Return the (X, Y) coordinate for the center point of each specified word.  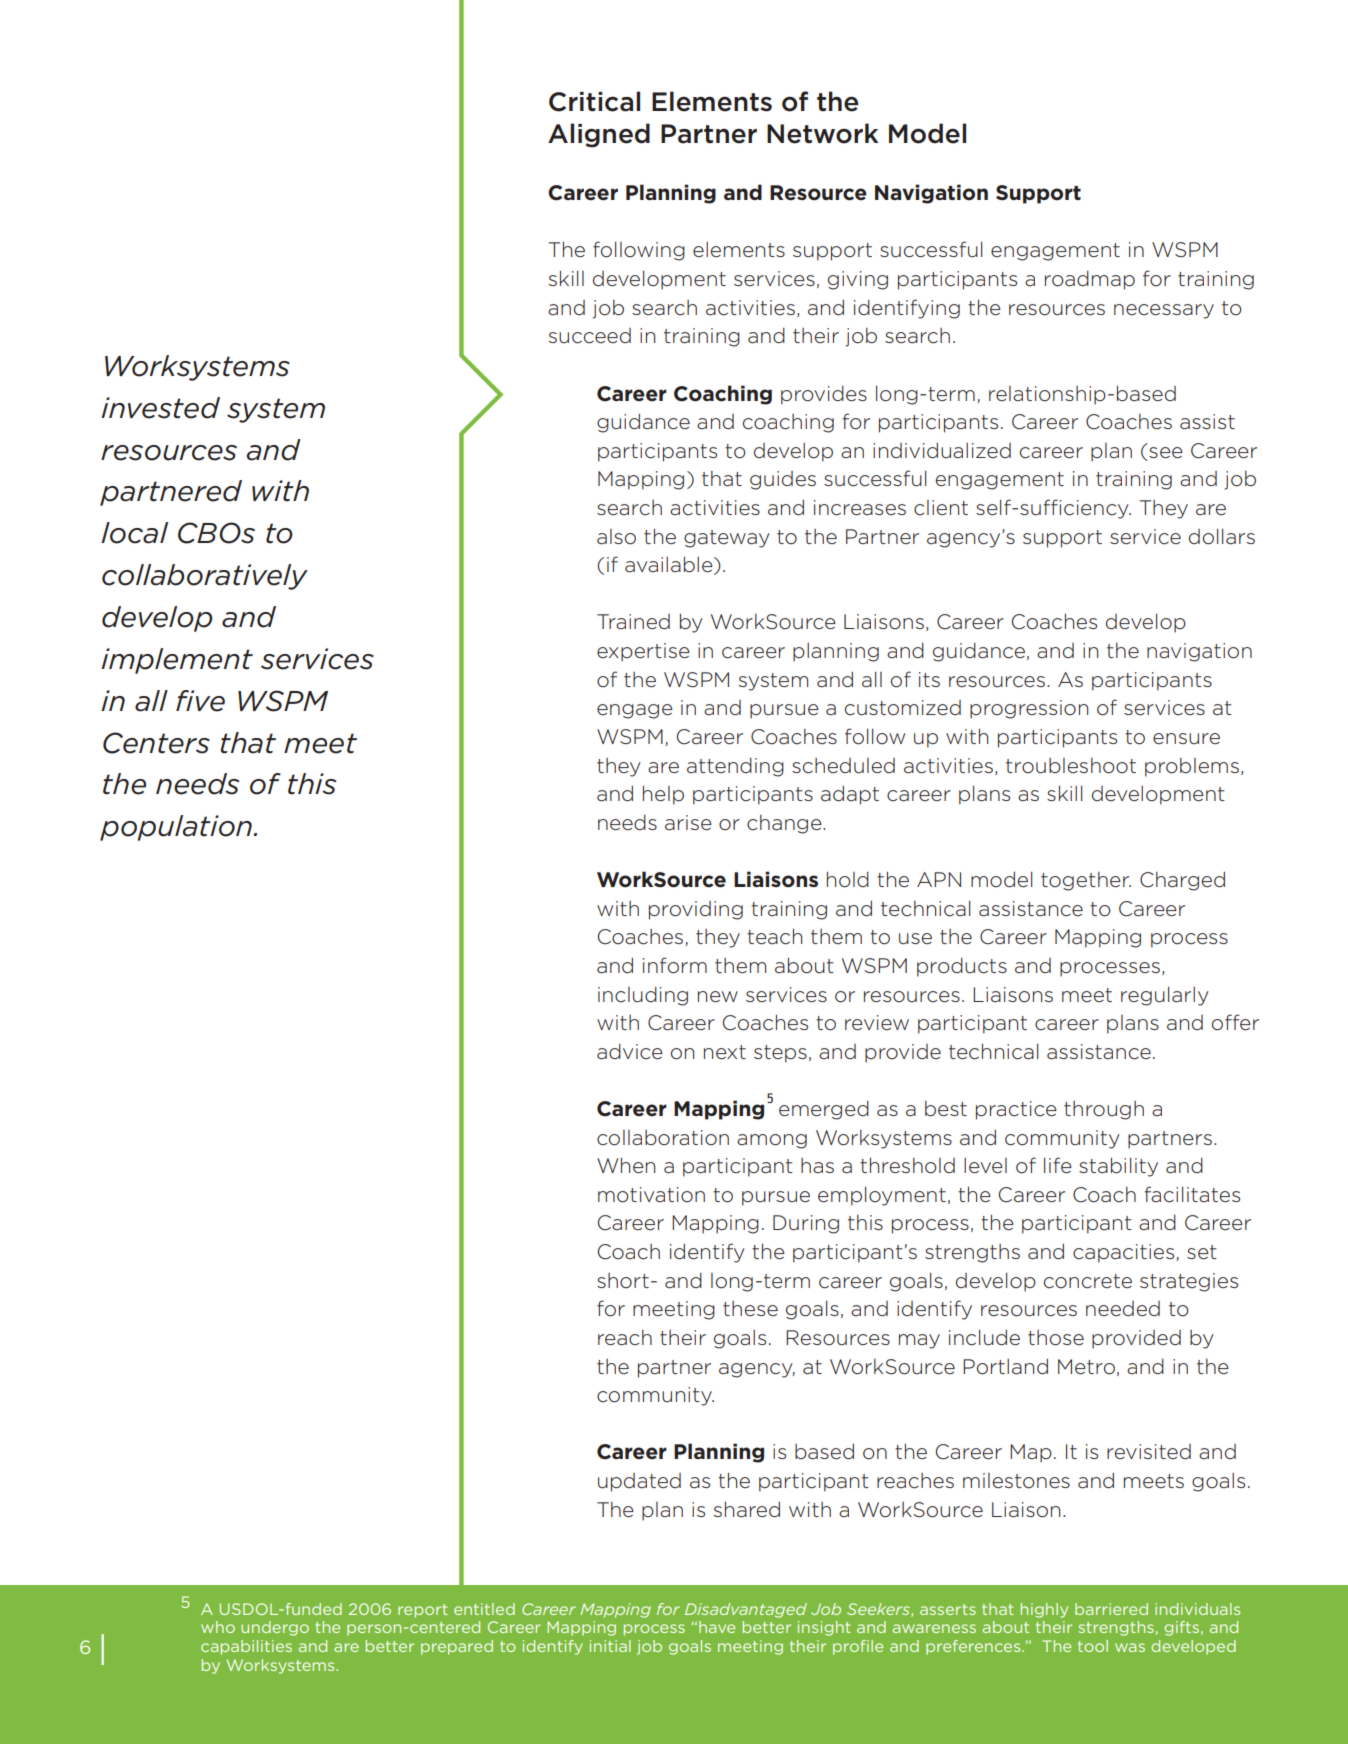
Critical (594, 101)
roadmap (1090, 280)
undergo (275, 1628)
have (717, 1627)
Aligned (599, 135)
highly (1044, 1610)
